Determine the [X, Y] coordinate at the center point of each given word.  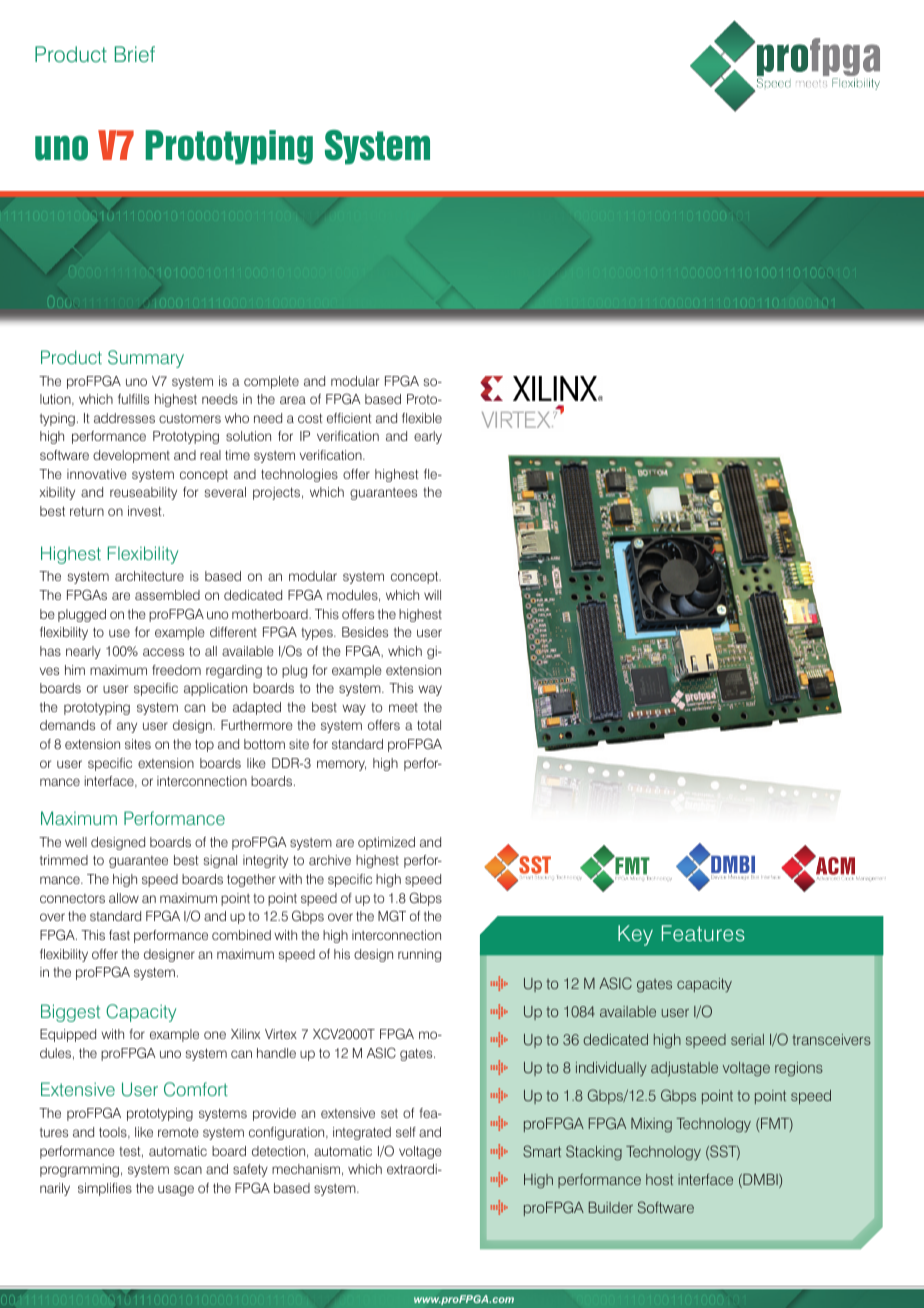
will [432, 595]
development [131, 456]
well [76, 842]
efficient [349, 418]
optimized [386, 843]
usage [176, 1190]
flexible [422, 418]
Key [635, 935]
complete [271, 382]
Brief [135, 54]
